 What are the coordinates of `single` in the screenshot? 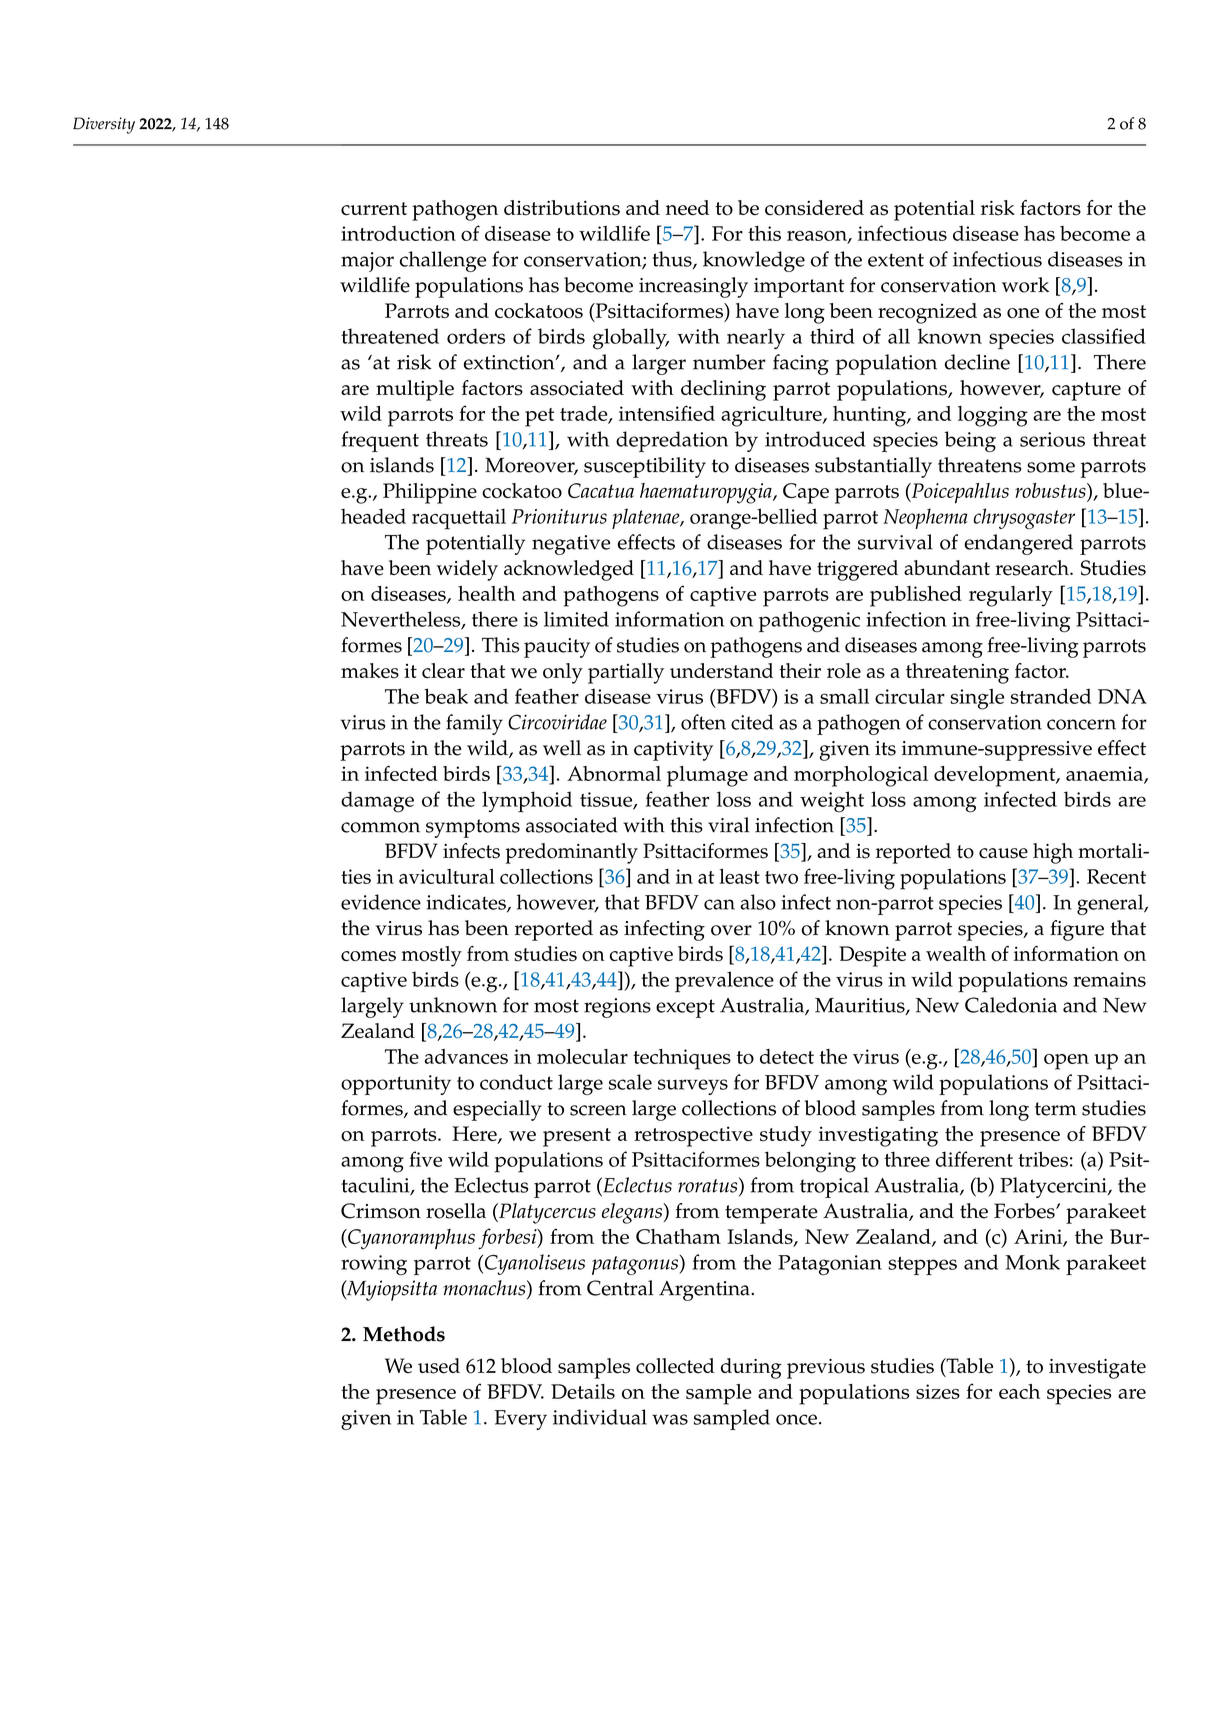 It's located at (977, 699).
